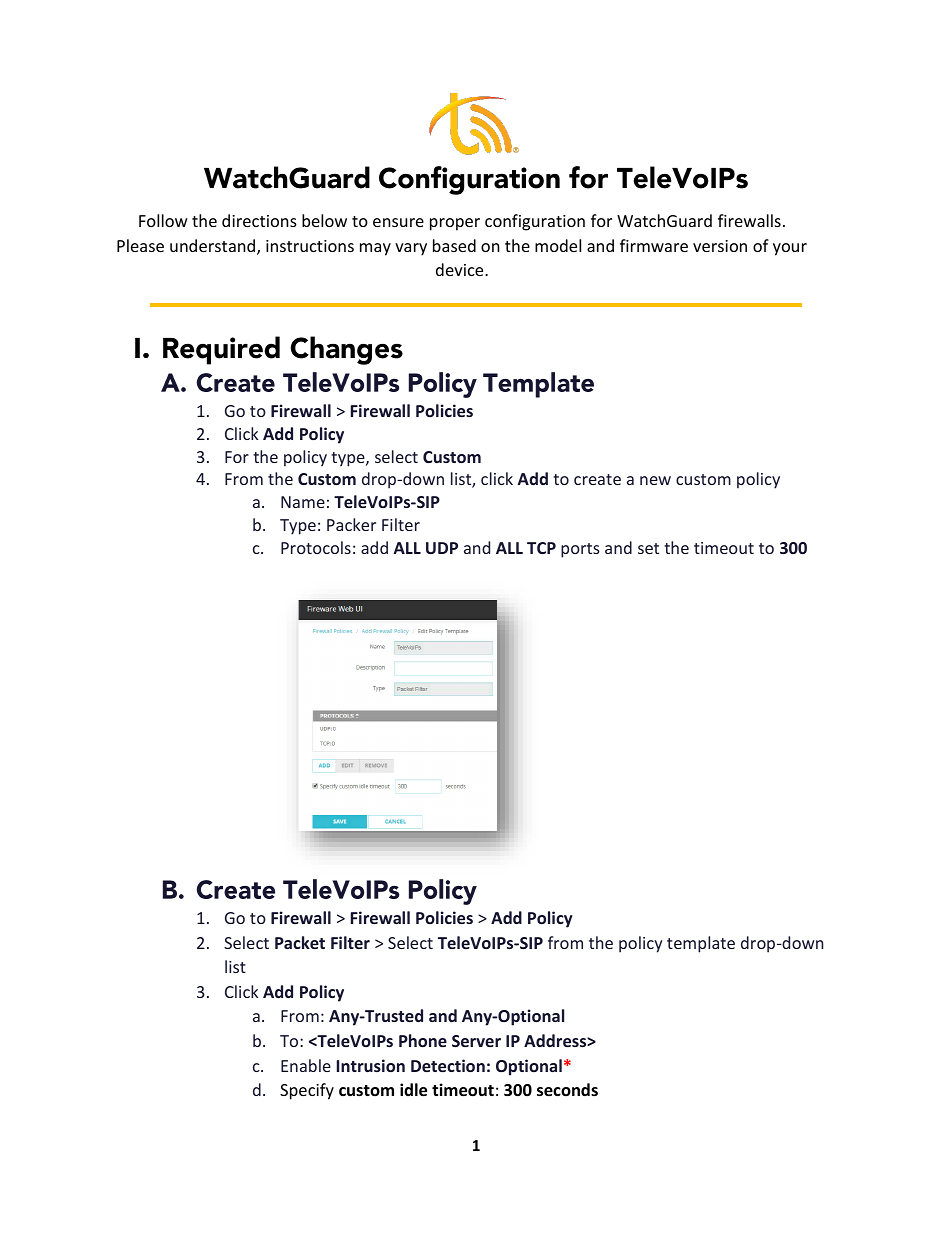 The image size is (952, 1233). I want to click on Detection, so click(448, 1065).
